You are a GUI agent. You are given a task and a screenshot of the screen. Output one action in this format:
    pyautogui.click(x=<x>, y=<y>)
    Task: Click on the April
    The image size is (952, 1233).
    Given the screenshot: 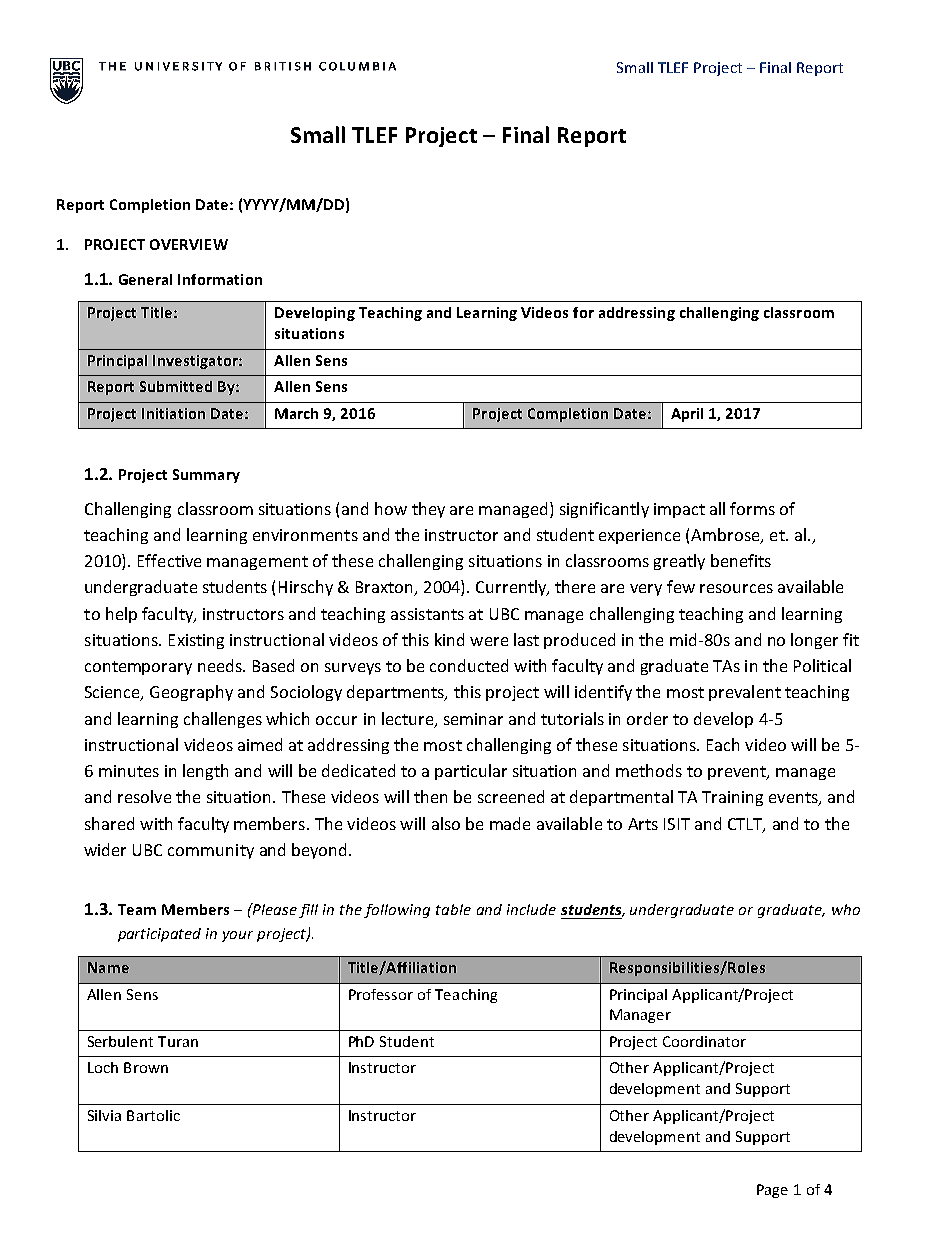 What is the action you would take?
    pyautogui.click(x=687, y=415)
